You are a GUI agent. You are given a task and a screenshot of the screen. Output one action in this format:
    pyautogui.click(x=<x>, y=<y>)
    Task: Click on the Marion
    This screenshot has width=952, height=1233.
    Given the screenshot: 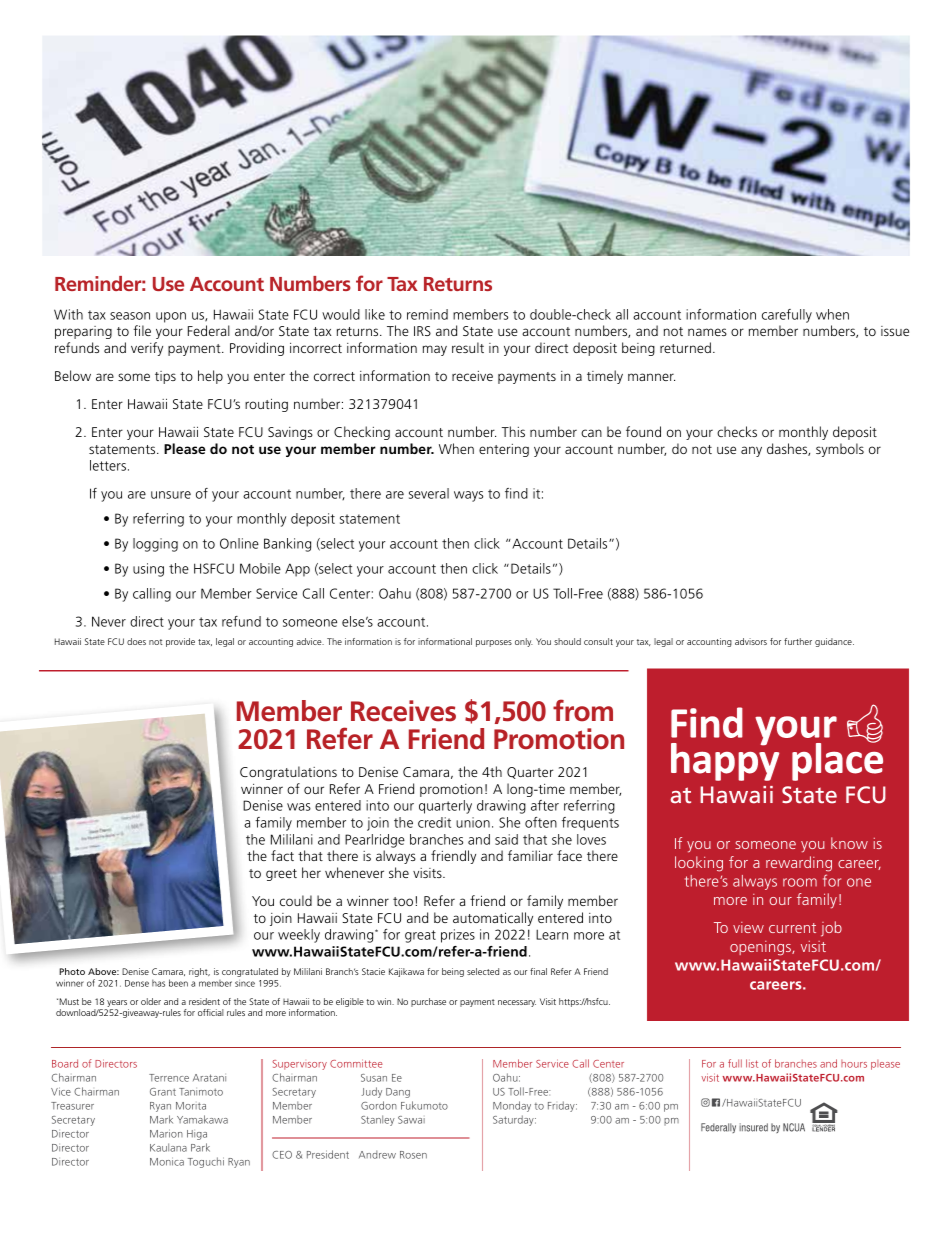 What is the action you would take?
    pyautogui.click(x=166, y=1133)
